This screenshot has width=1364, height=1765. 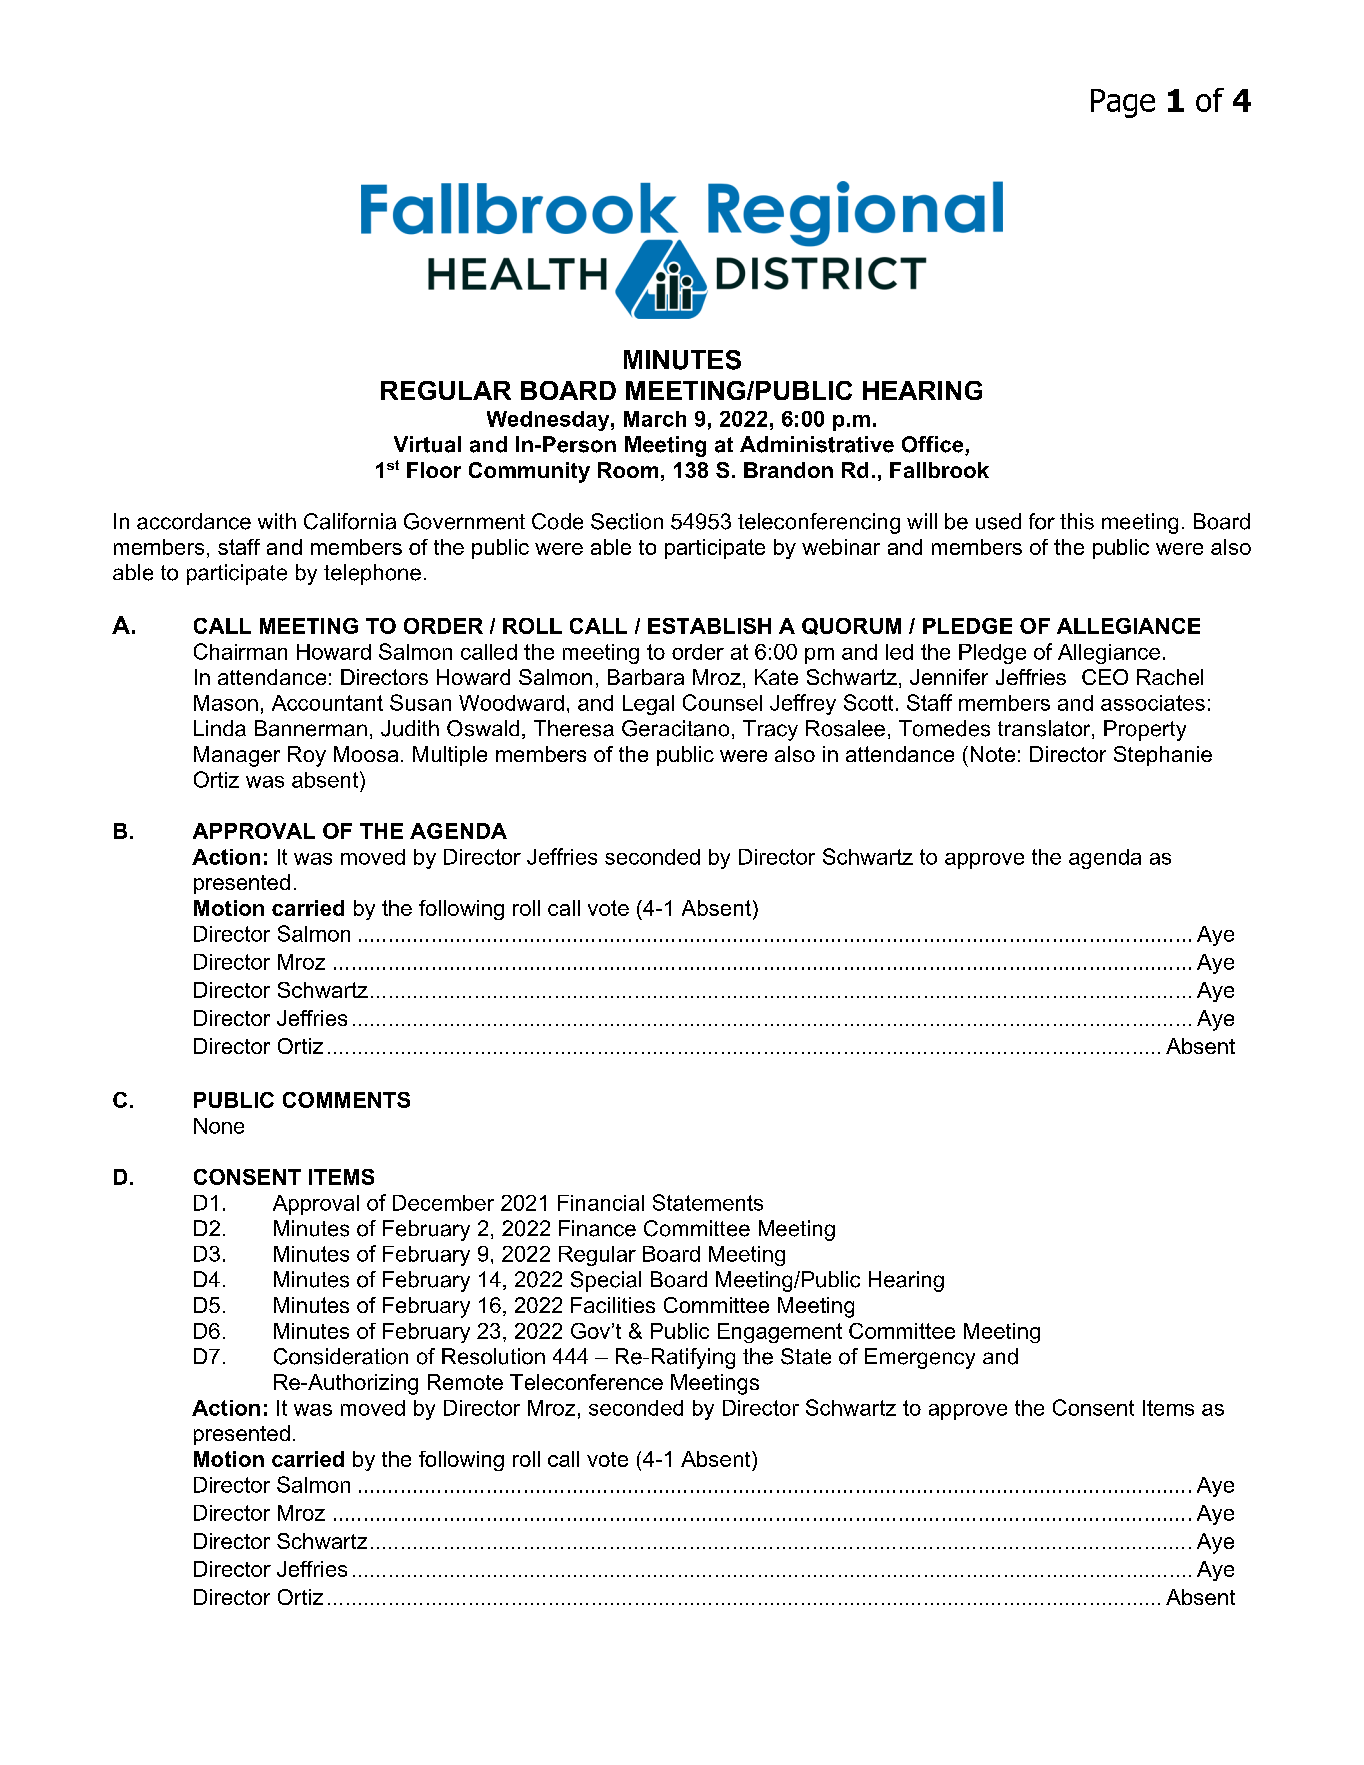 I want to click on Virtual, so click(x=427, y=444).
